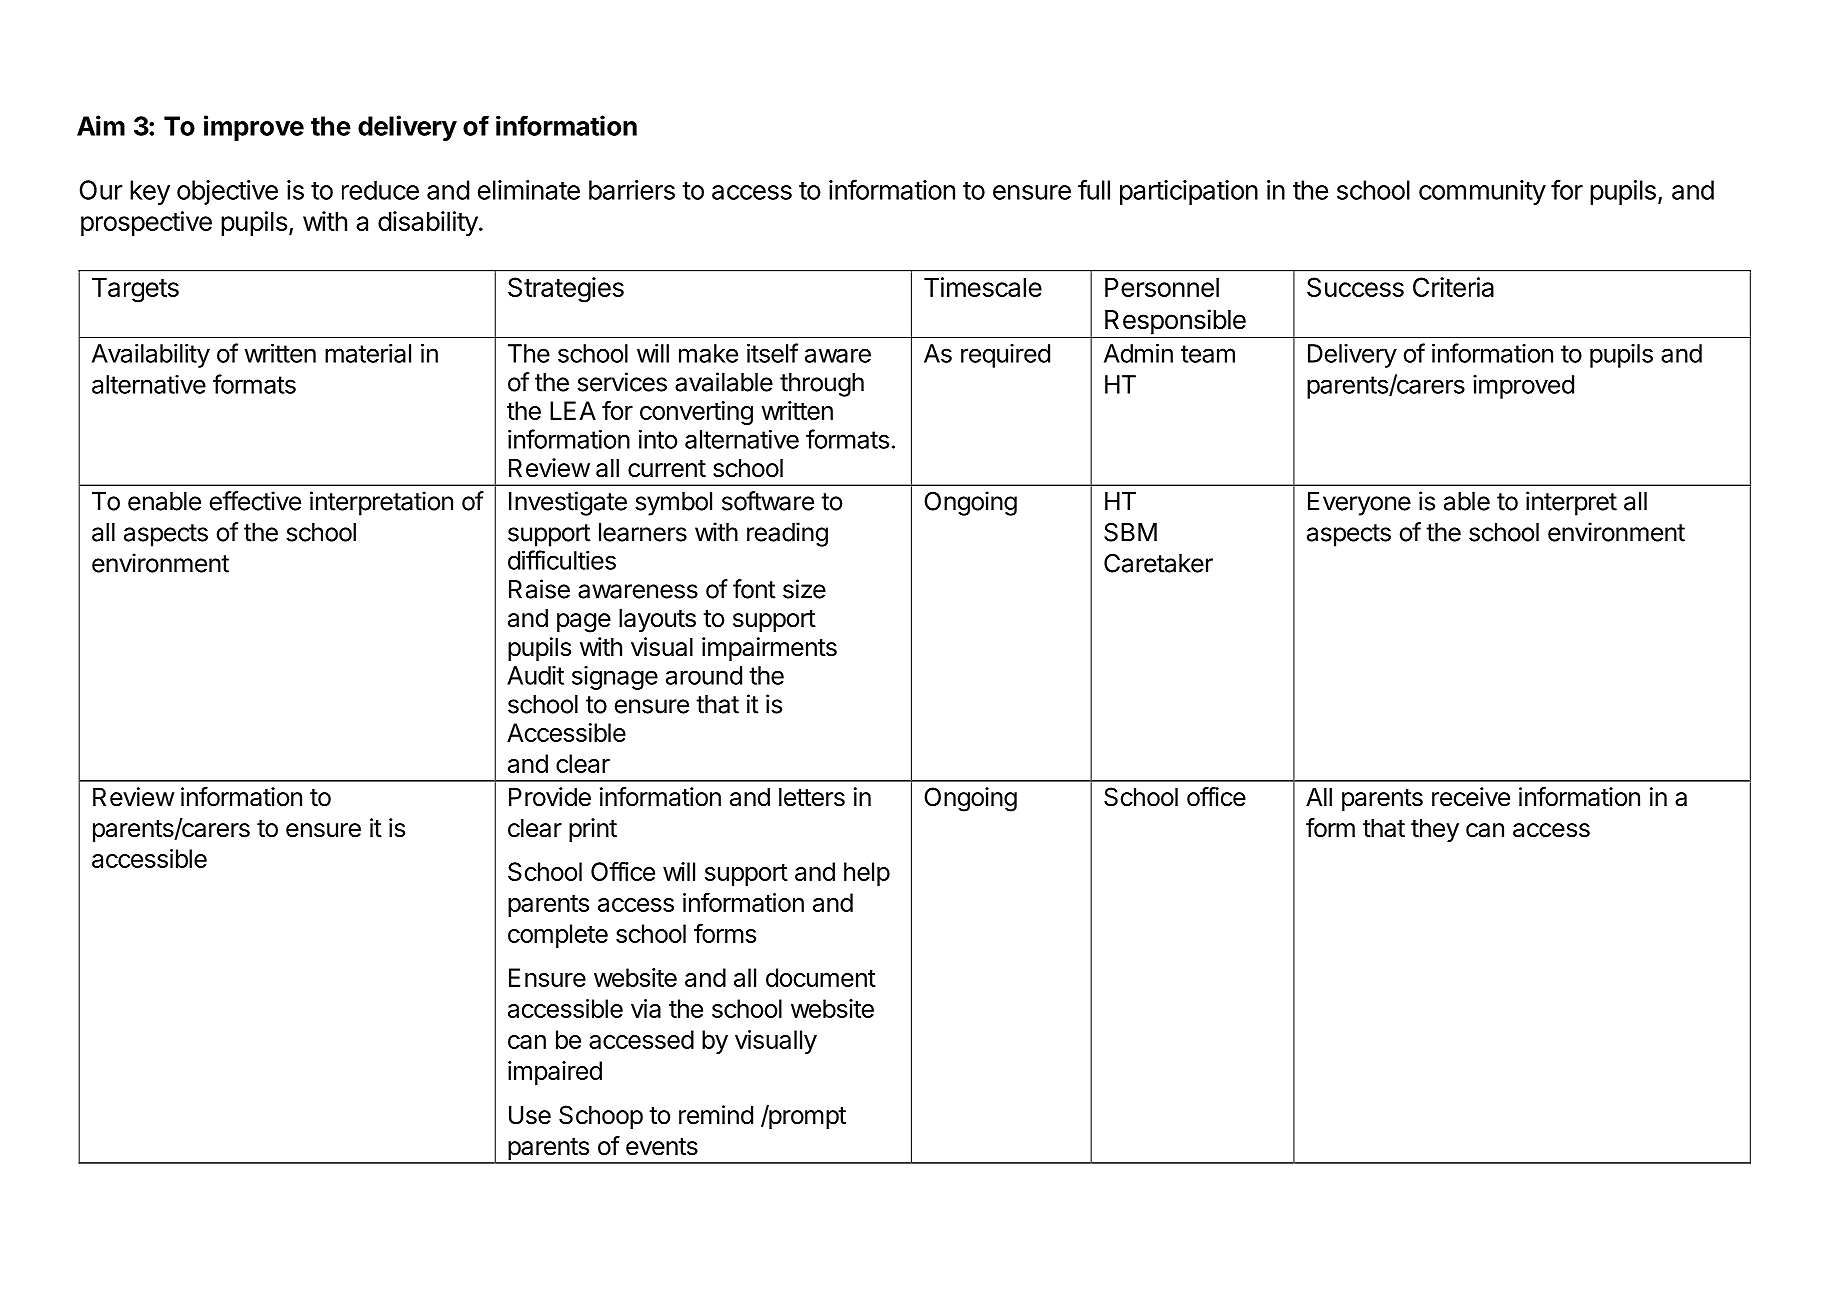  I want to click on Audit, so click(535, 675).
